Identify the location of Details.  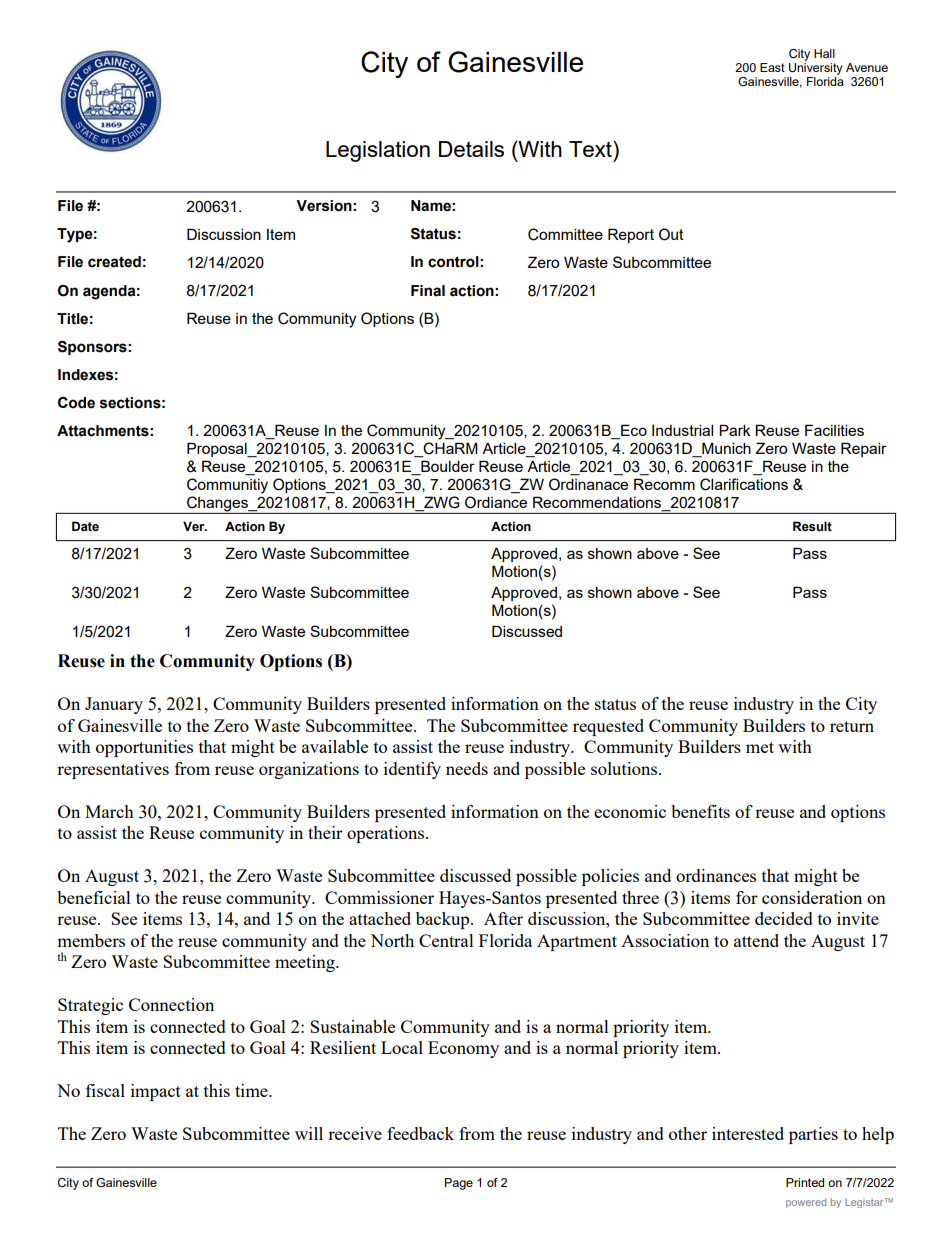
(471, 149).
